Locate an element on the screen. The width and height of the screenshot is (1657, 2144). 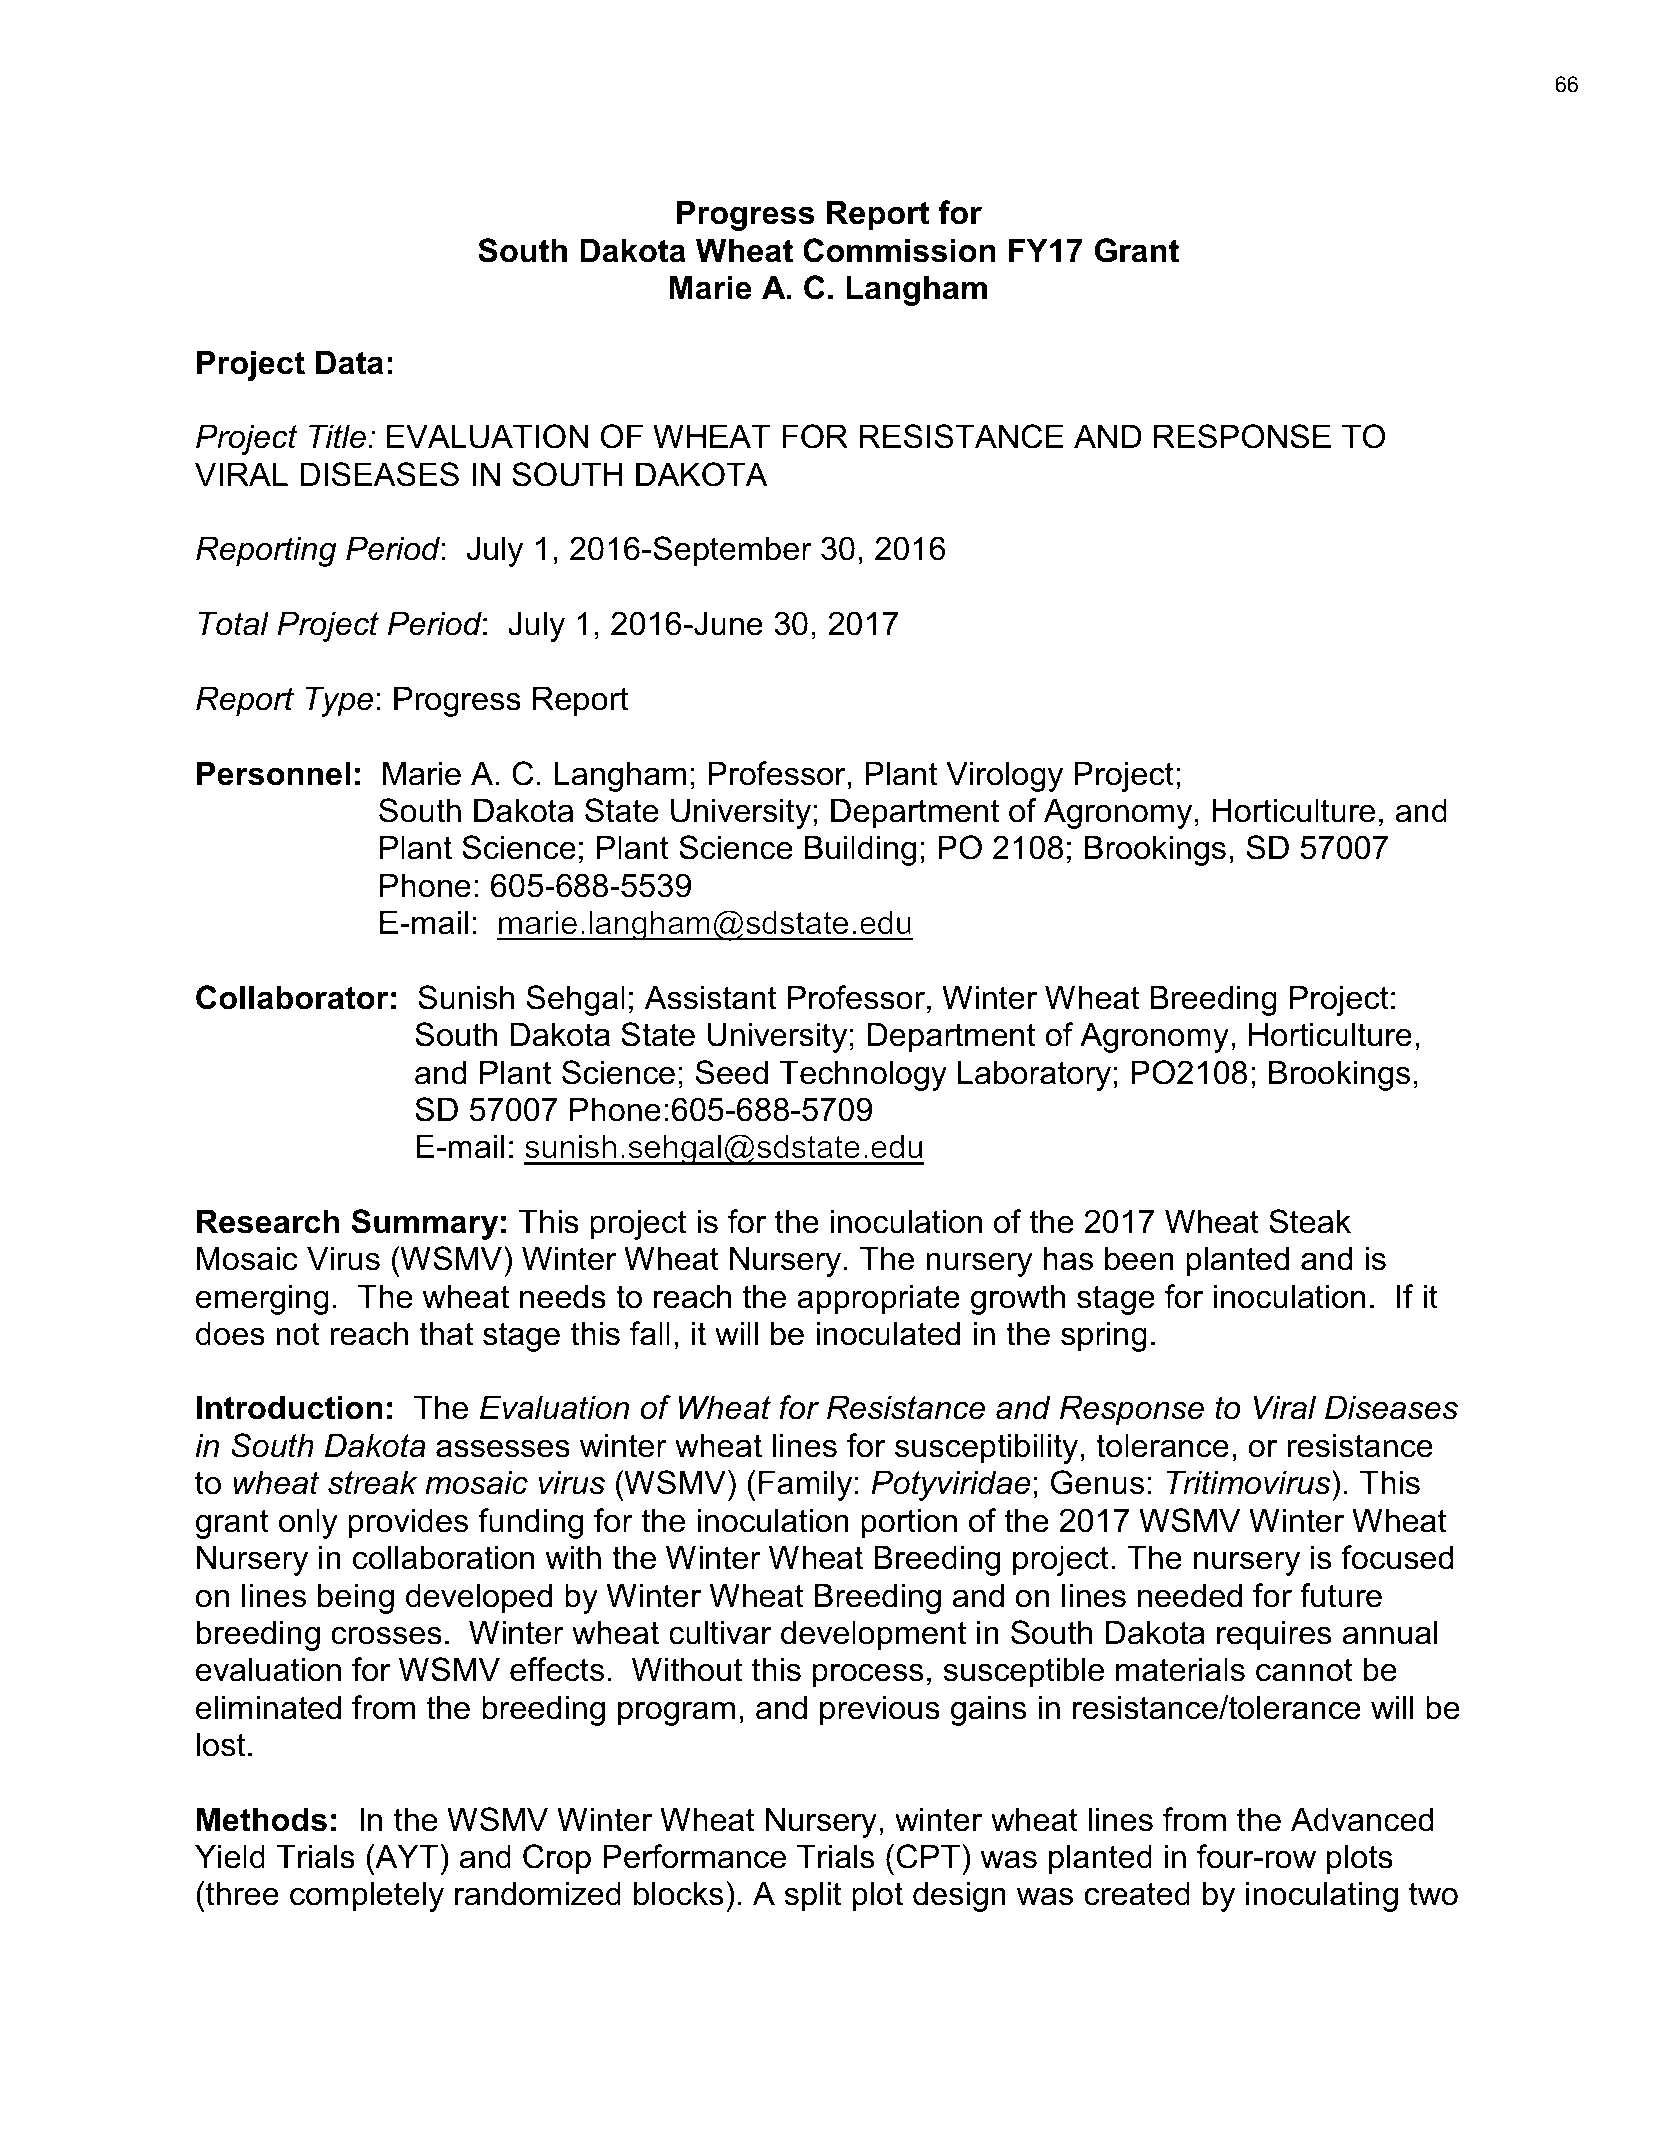
Steak is located at coordinates (1310, 1221).
